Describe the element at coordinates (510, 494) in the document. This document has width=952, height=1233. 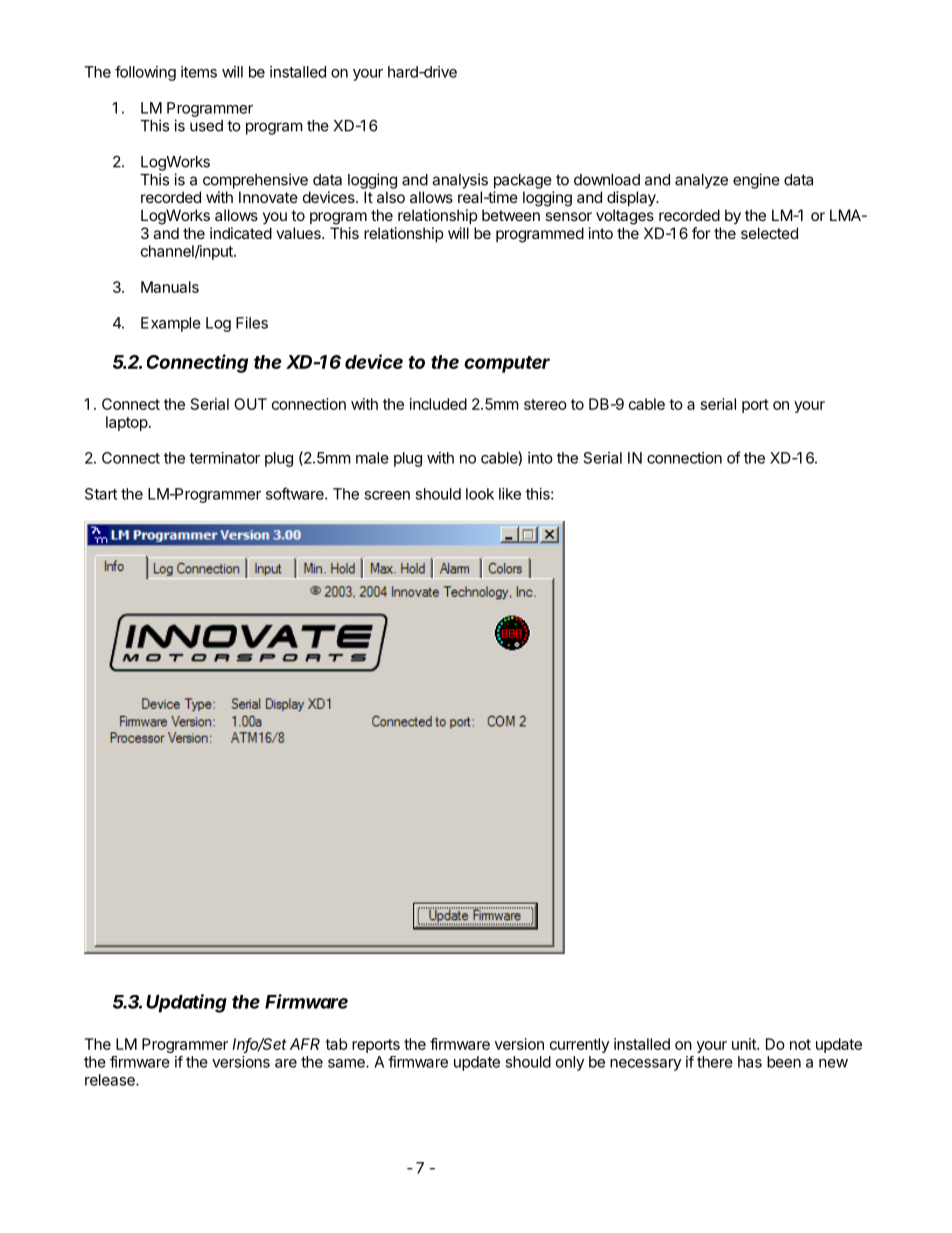
I see `like` at that location.
